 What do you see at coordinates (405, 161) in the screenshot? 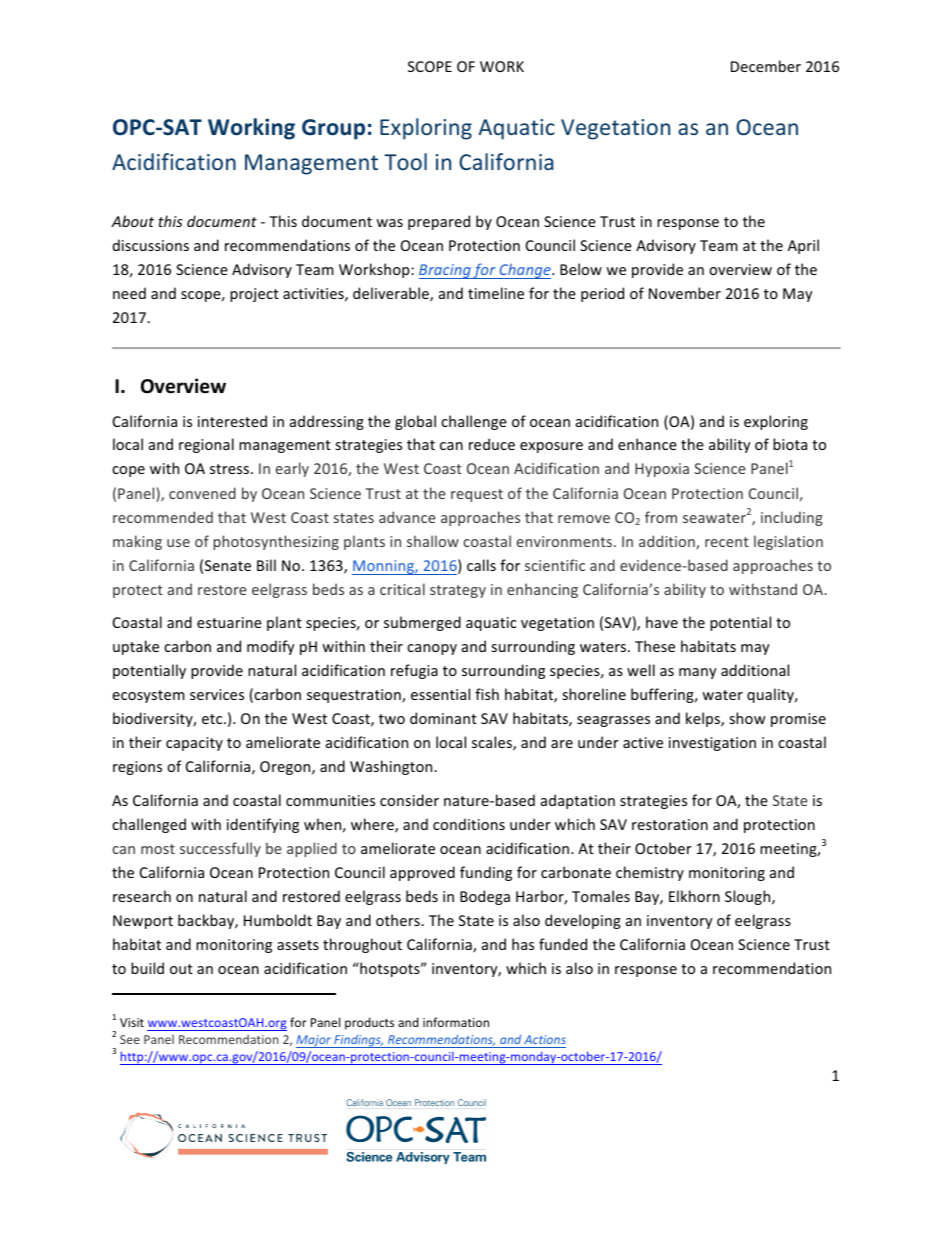
I see `Tool` at bounding box center [405, 161].
